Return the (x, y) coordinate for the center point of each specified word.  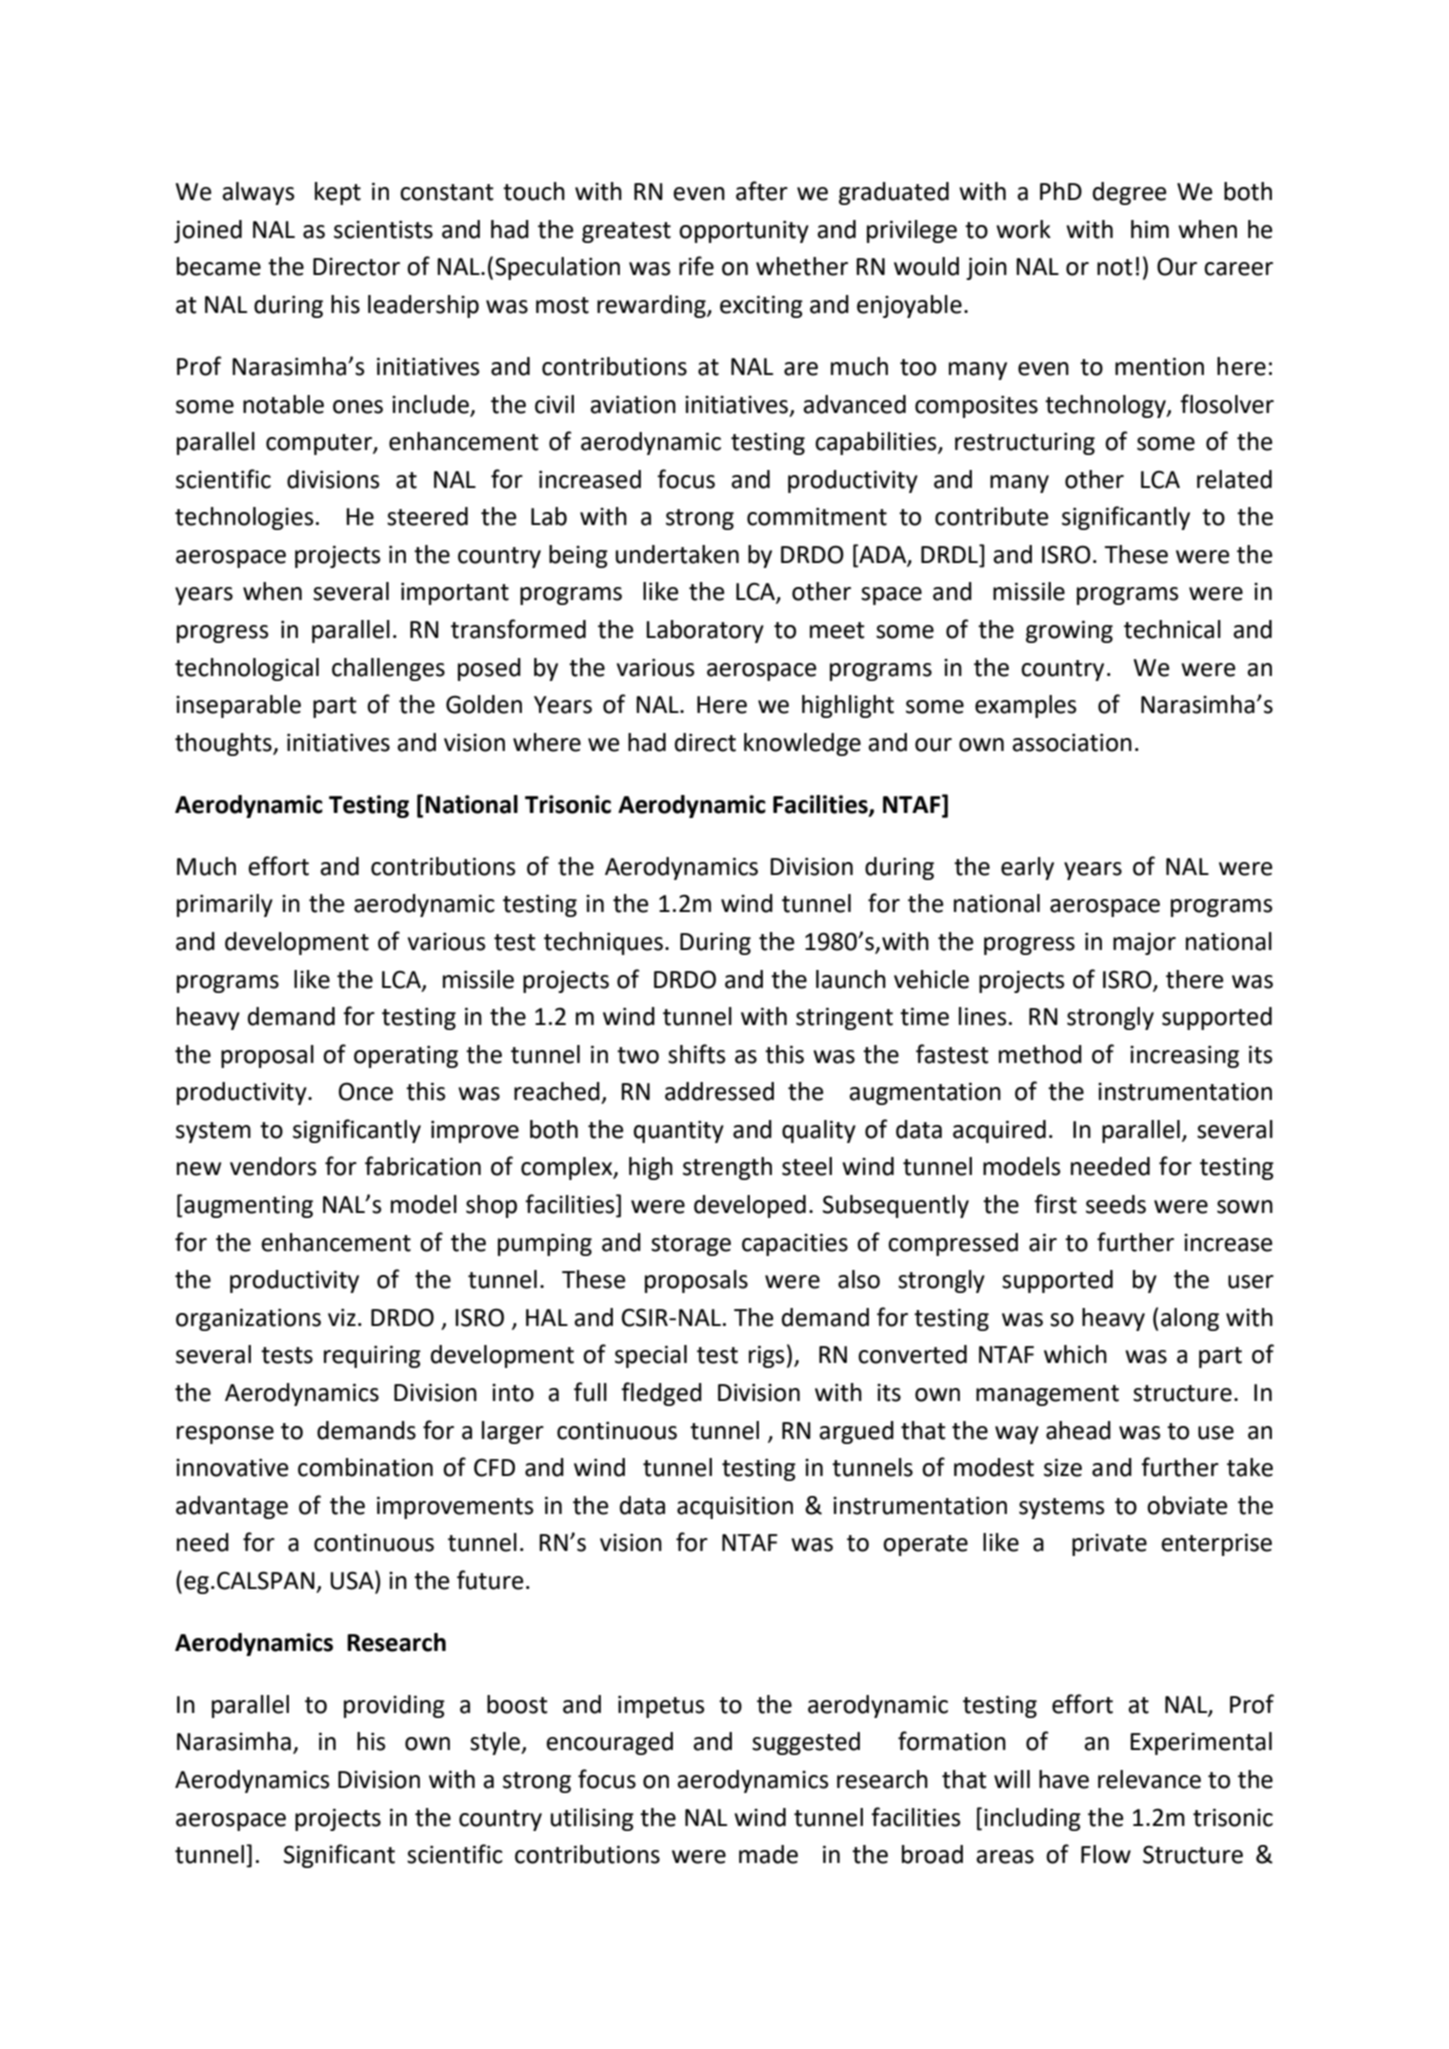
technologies (244, 518)
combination (365, 1467)
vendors (273, 1166)
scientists (383, 229)
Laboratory (705, 631)
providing (394, 1706)
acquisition (735, 1507)
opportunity (744, 231)
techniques (603, 943)
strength (727, 1168)
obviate (1187, 1505)
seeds (1116, 1204)
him (1150, 229)
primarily (225, 905)
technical (1172, 629)
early (1027, 868)
